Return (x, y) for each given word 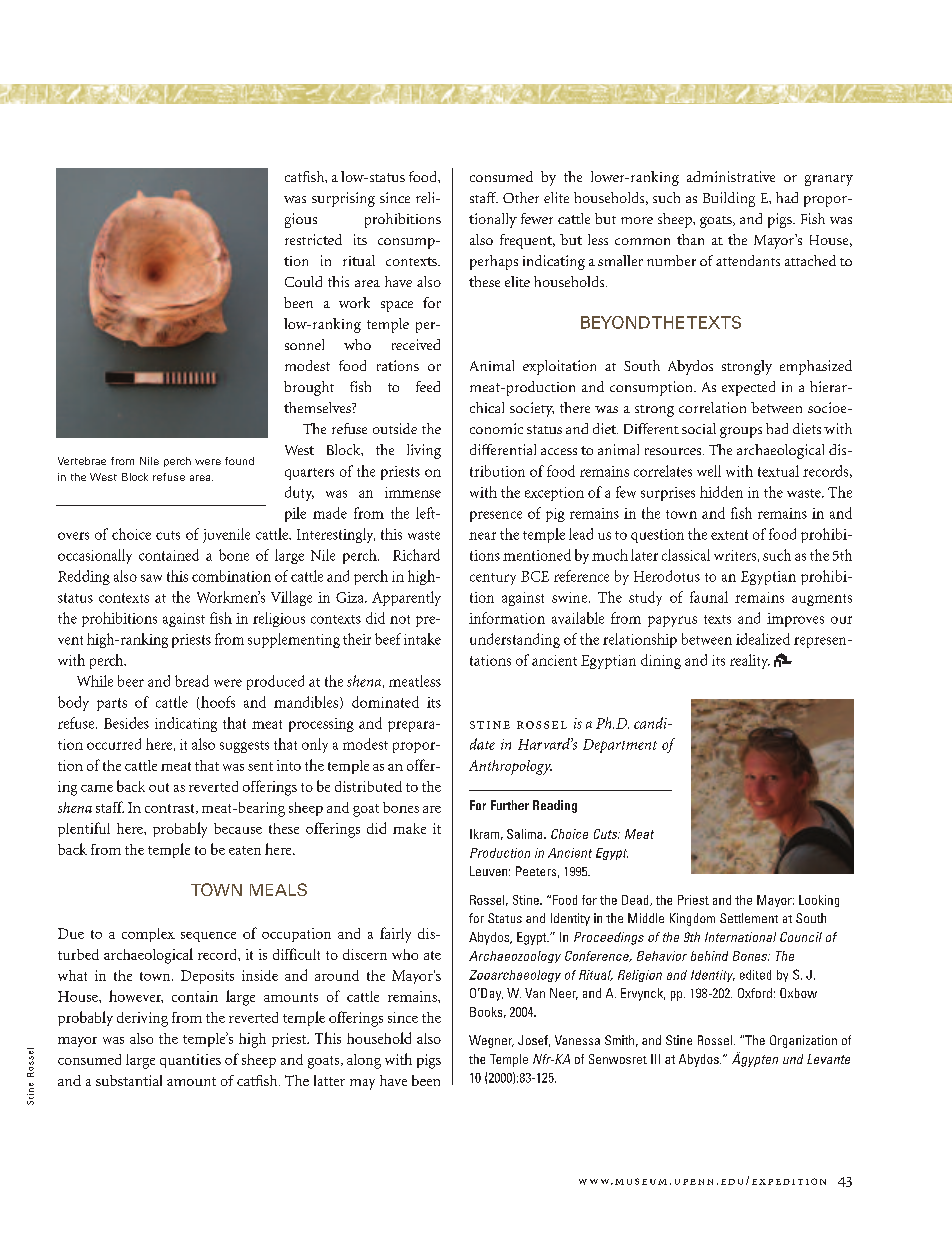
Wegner (491, 1041)
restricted (313, 239)
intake (422, 639)
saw (151, 578)
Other (521, 197)
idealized (763, 639)
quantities (190, 1061)
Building (729, 199)
